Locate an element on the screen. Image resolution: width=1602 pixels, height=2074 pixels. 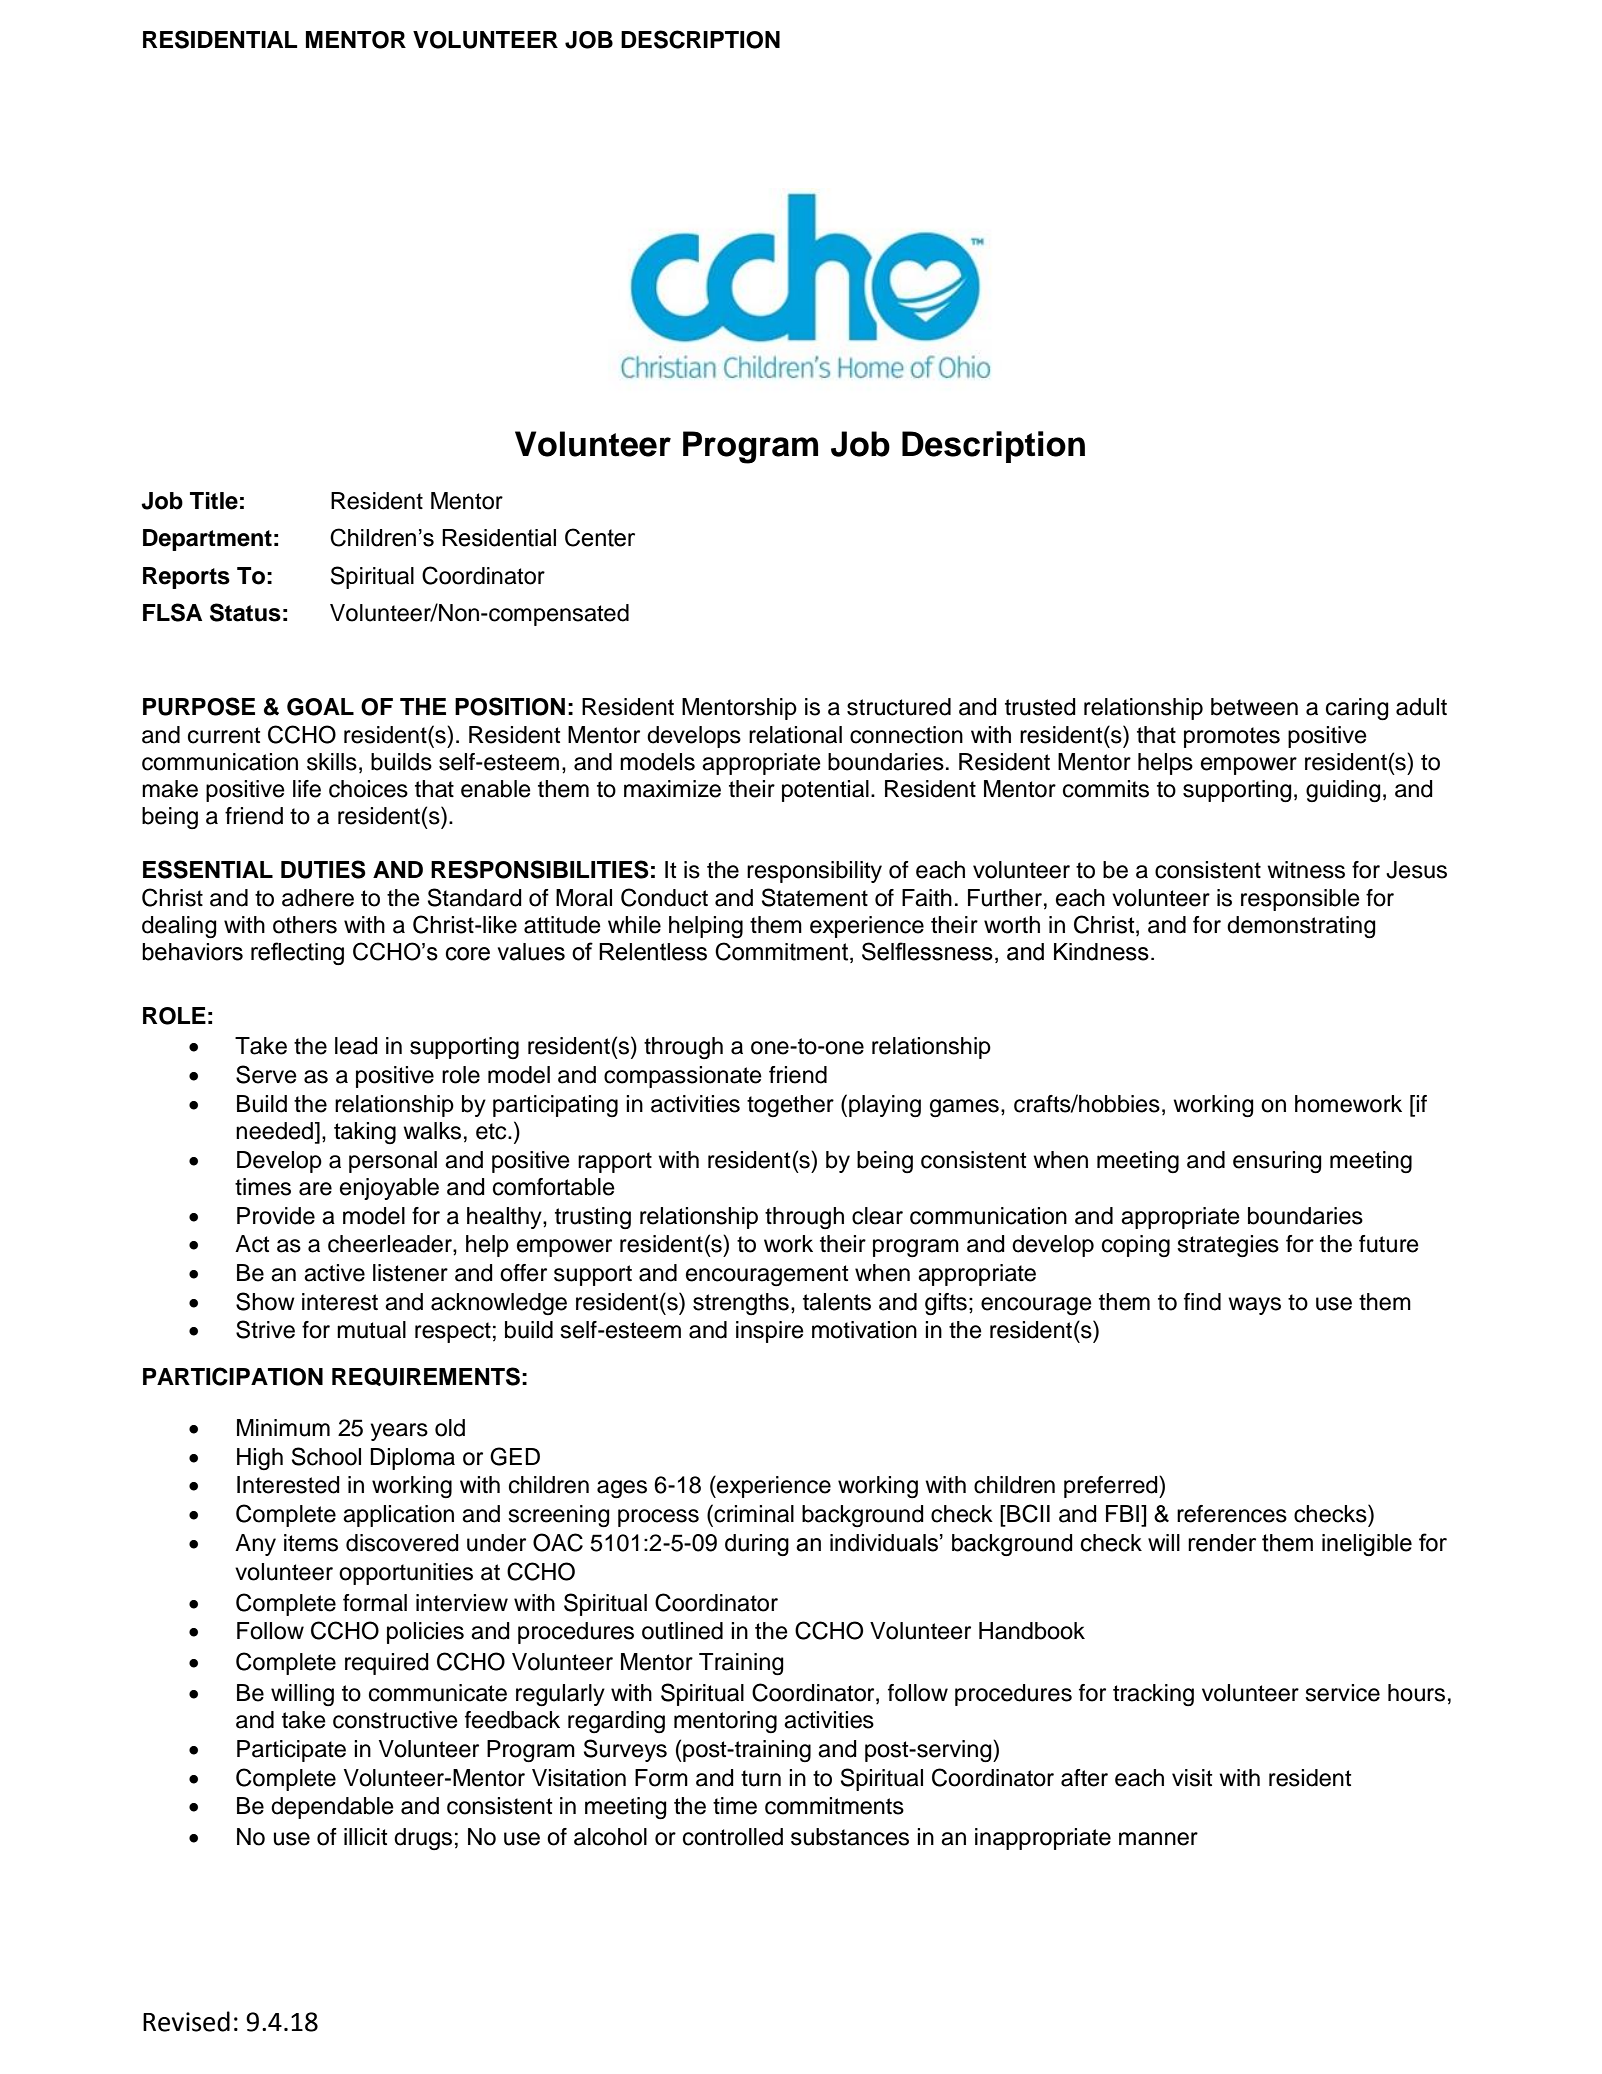
Revised is located at coordinates (186, 2021).
